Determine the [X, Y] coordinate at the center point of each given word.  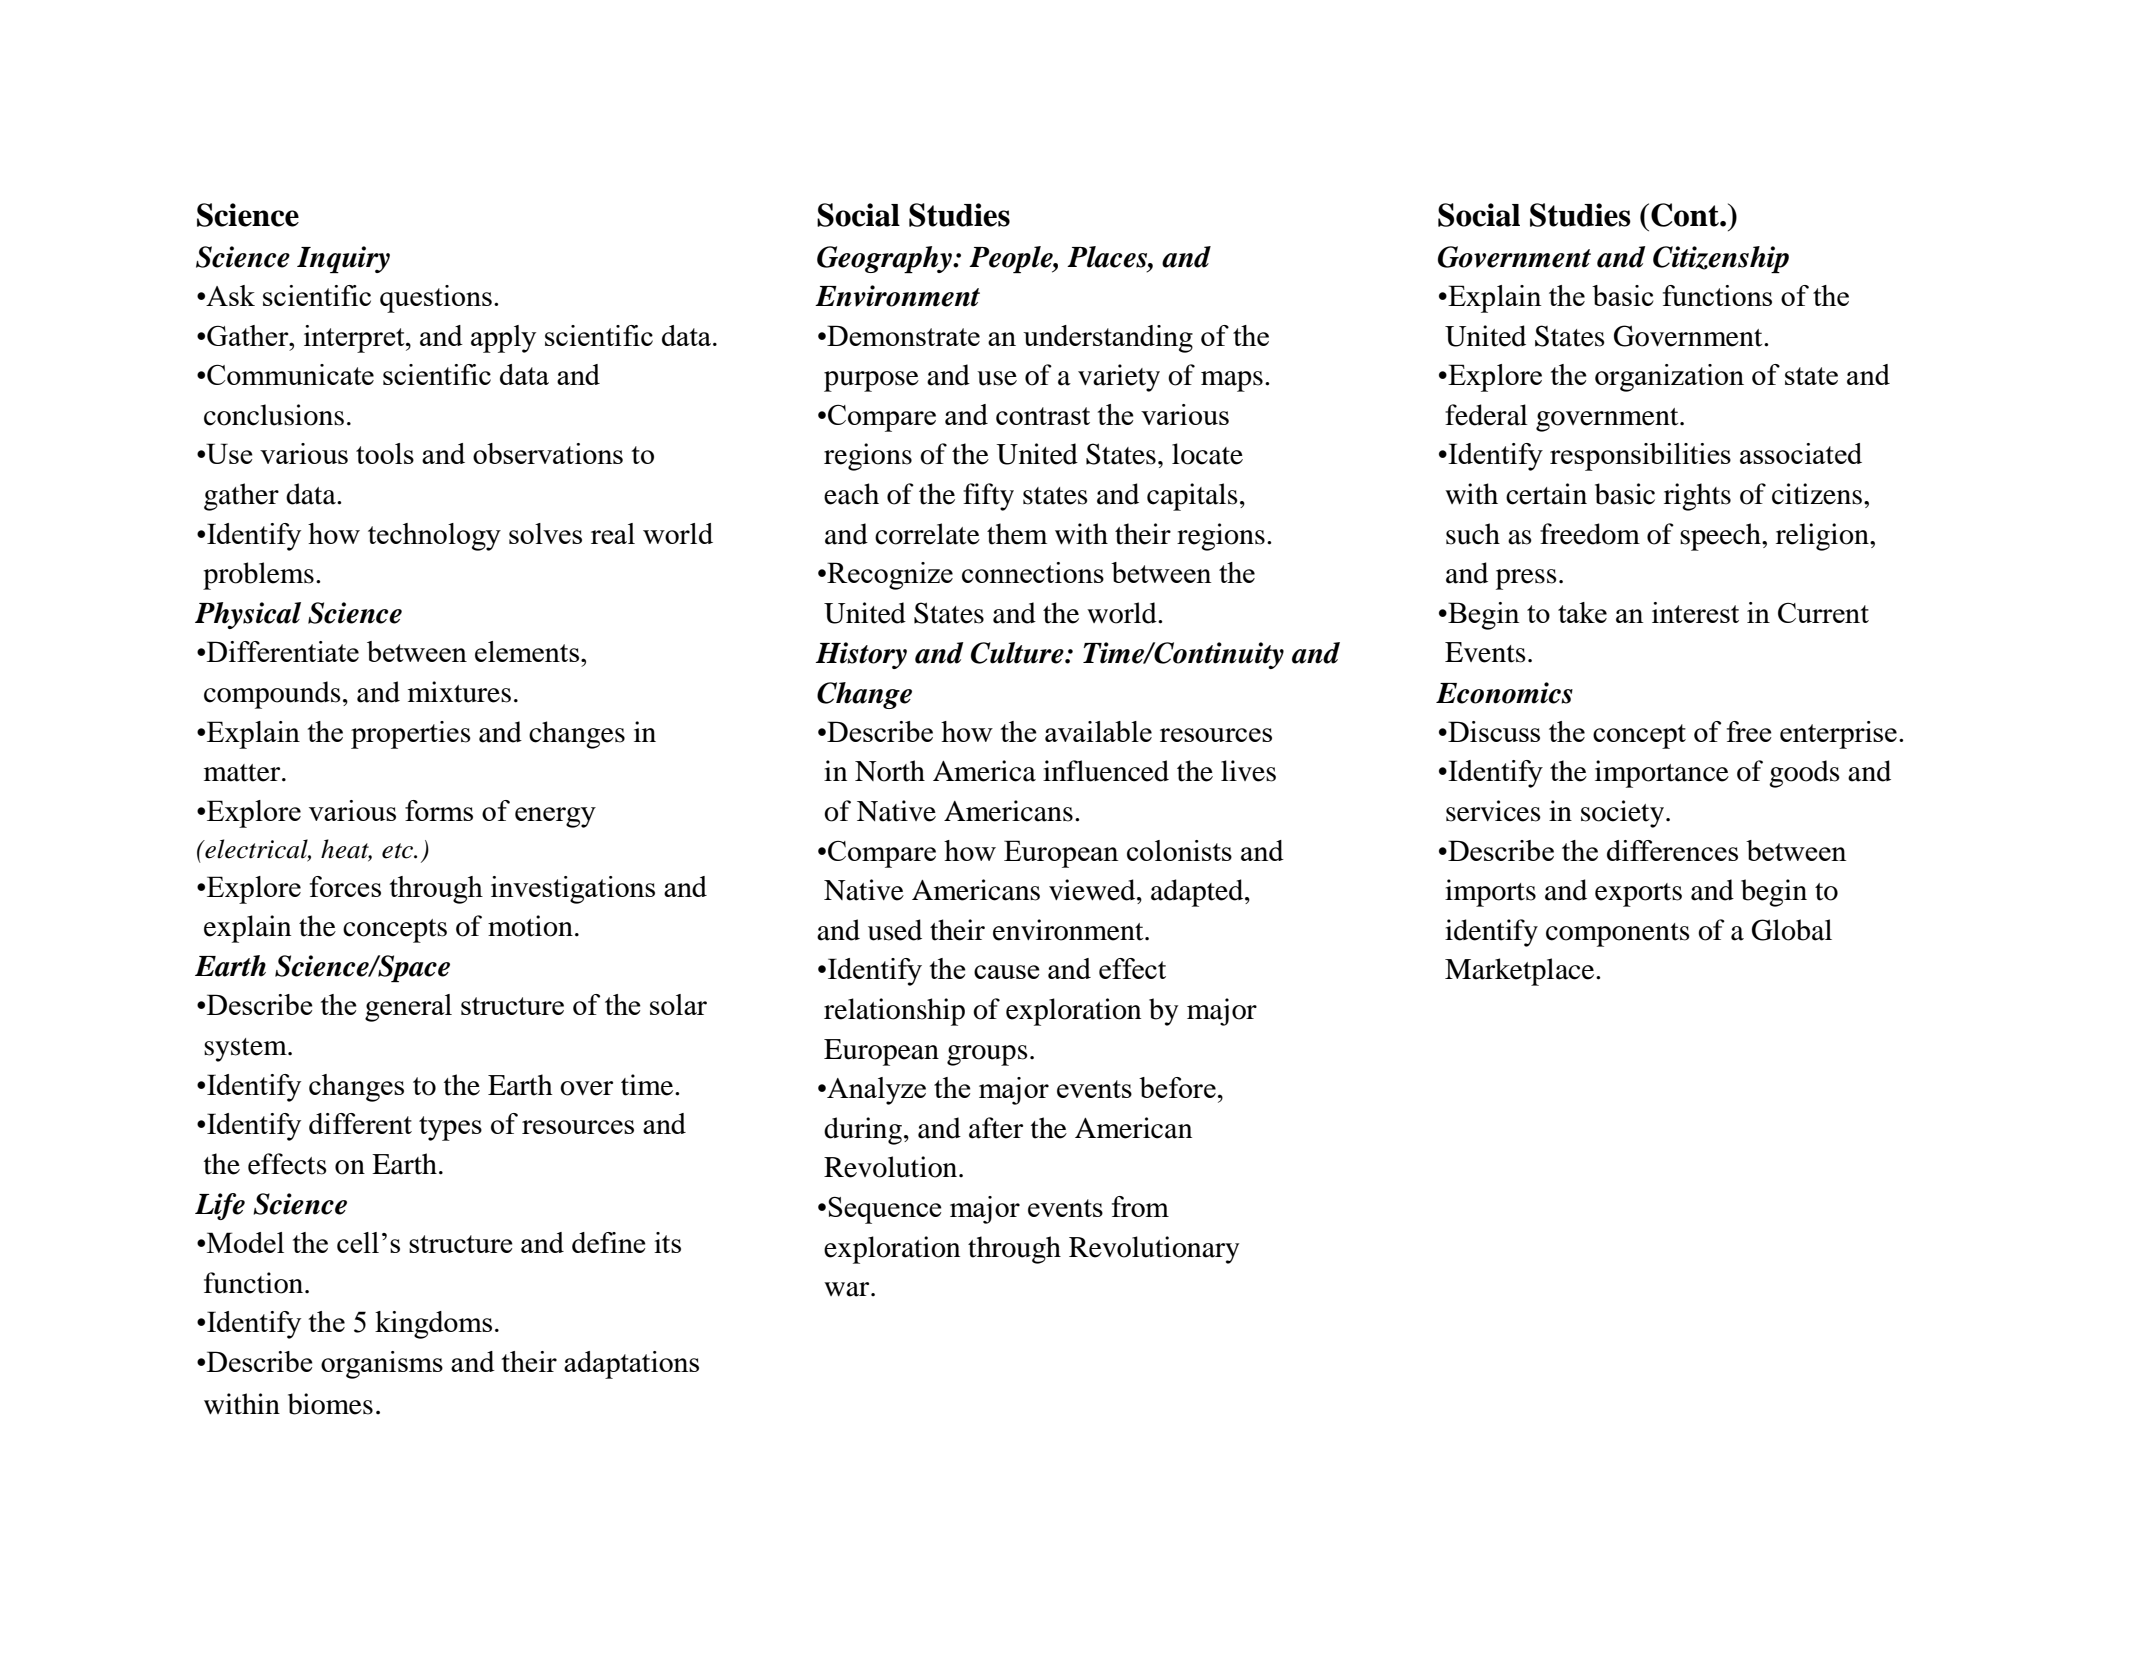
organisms [382, 1365]
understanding [1108, 339]
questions [436, 299]
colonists [1179, 850]
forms [439, 810]
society [1622, 814]
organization [1669, 378]
